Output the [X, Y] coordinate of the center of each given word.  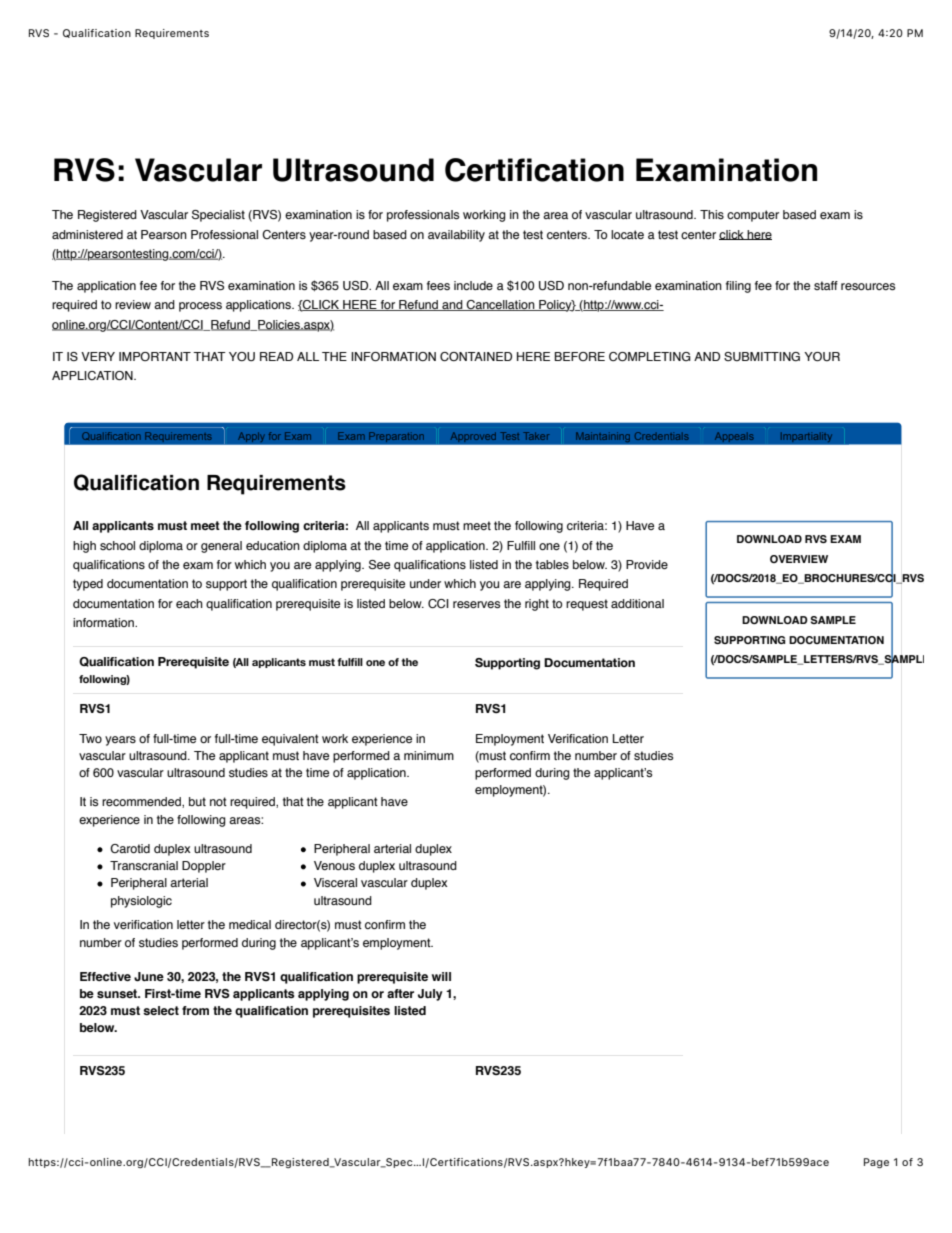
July [430, 995]
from [195, 1010]
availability [456, 236]
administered [87, 234]
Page [876, 1163]
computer [753, 216]
